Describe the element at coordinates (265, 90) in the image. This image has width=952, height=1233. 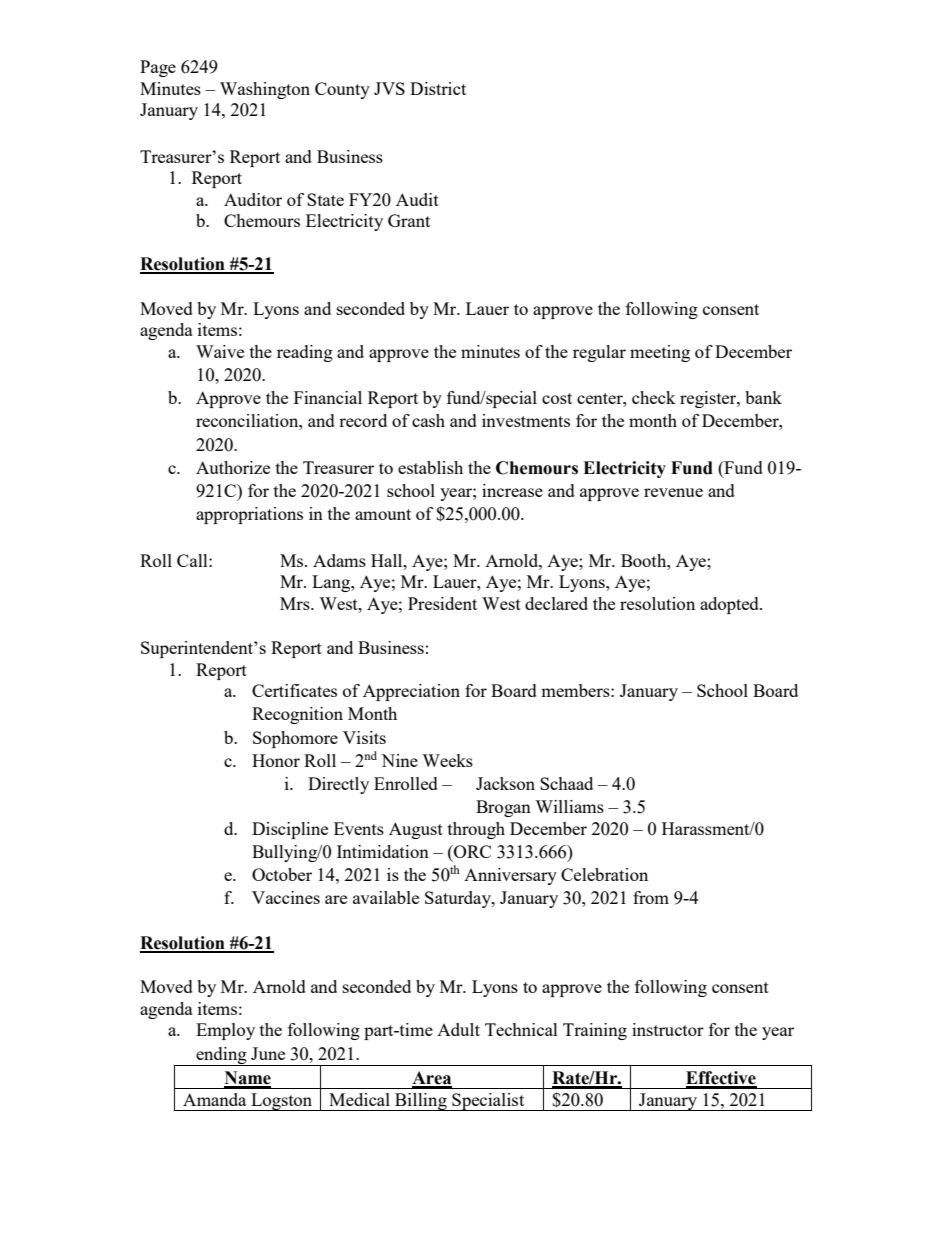
I see `Washington` at that location.
